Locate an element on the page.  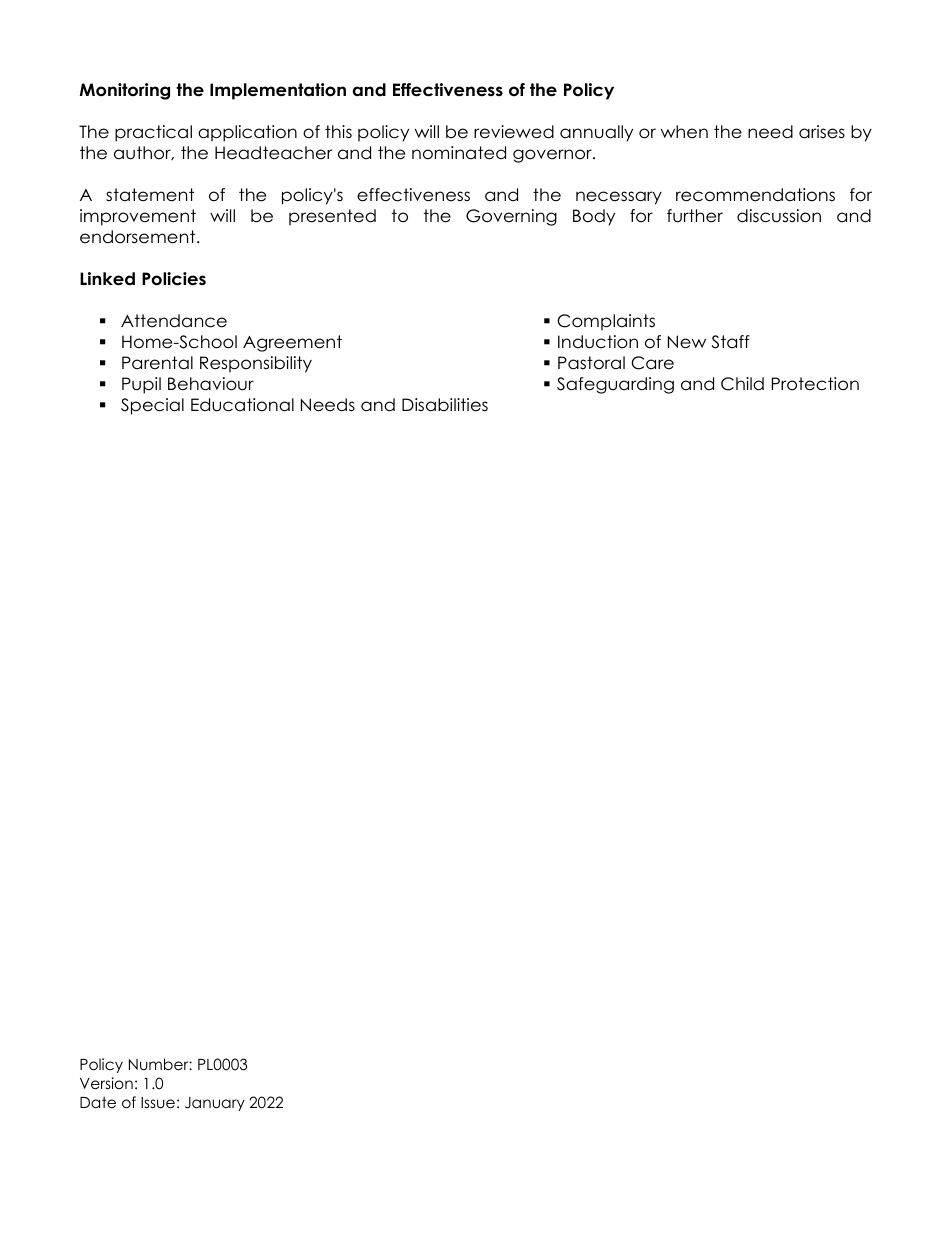
nominated is located at coordinates (459, 153).
